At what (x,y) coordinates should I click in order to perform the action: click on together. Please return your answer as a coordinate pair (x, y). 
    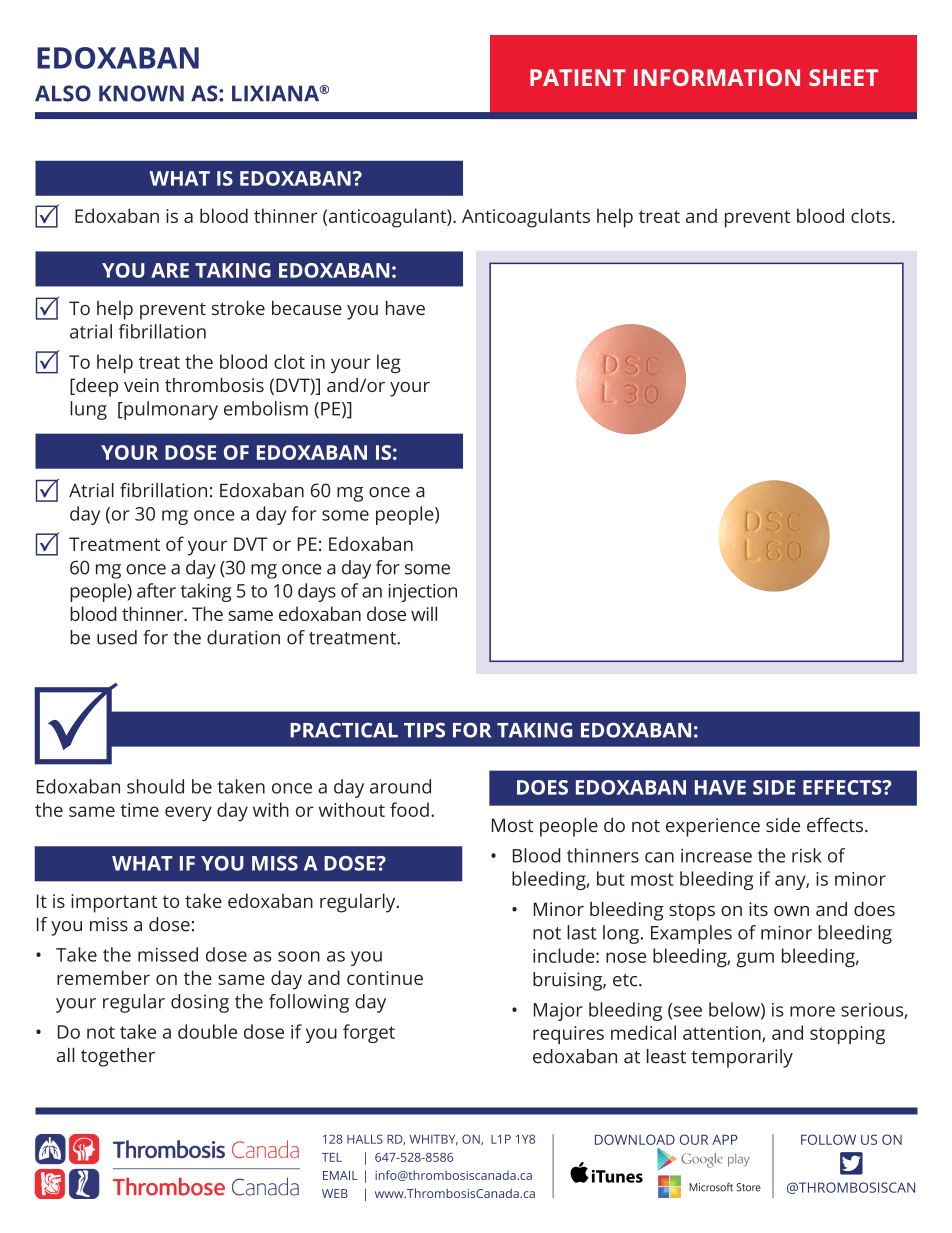
    Looking at the image, I should click on (118, 1057).
